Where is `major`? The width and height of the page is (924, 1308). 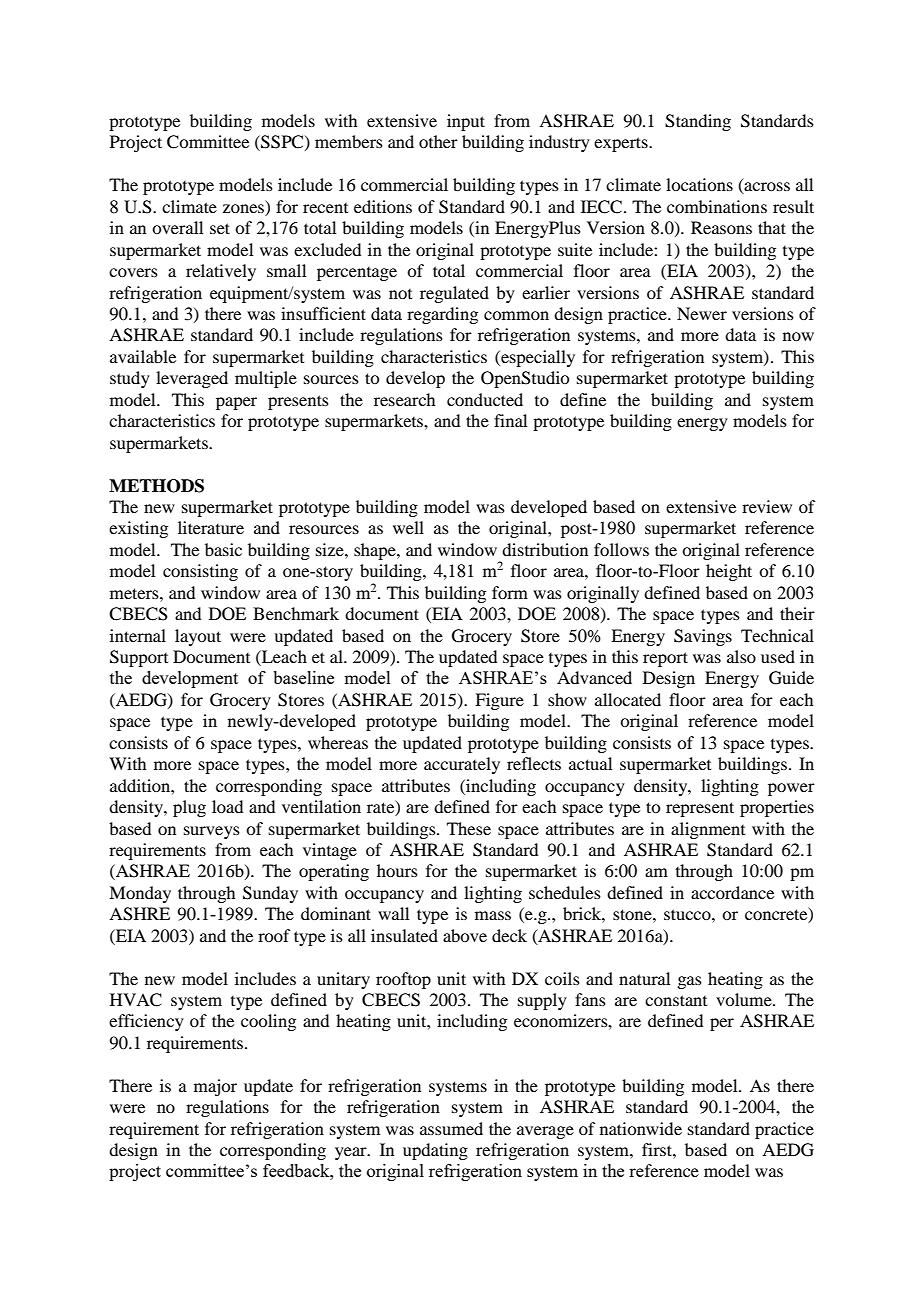
major is located at coordinates (215, 1087).
